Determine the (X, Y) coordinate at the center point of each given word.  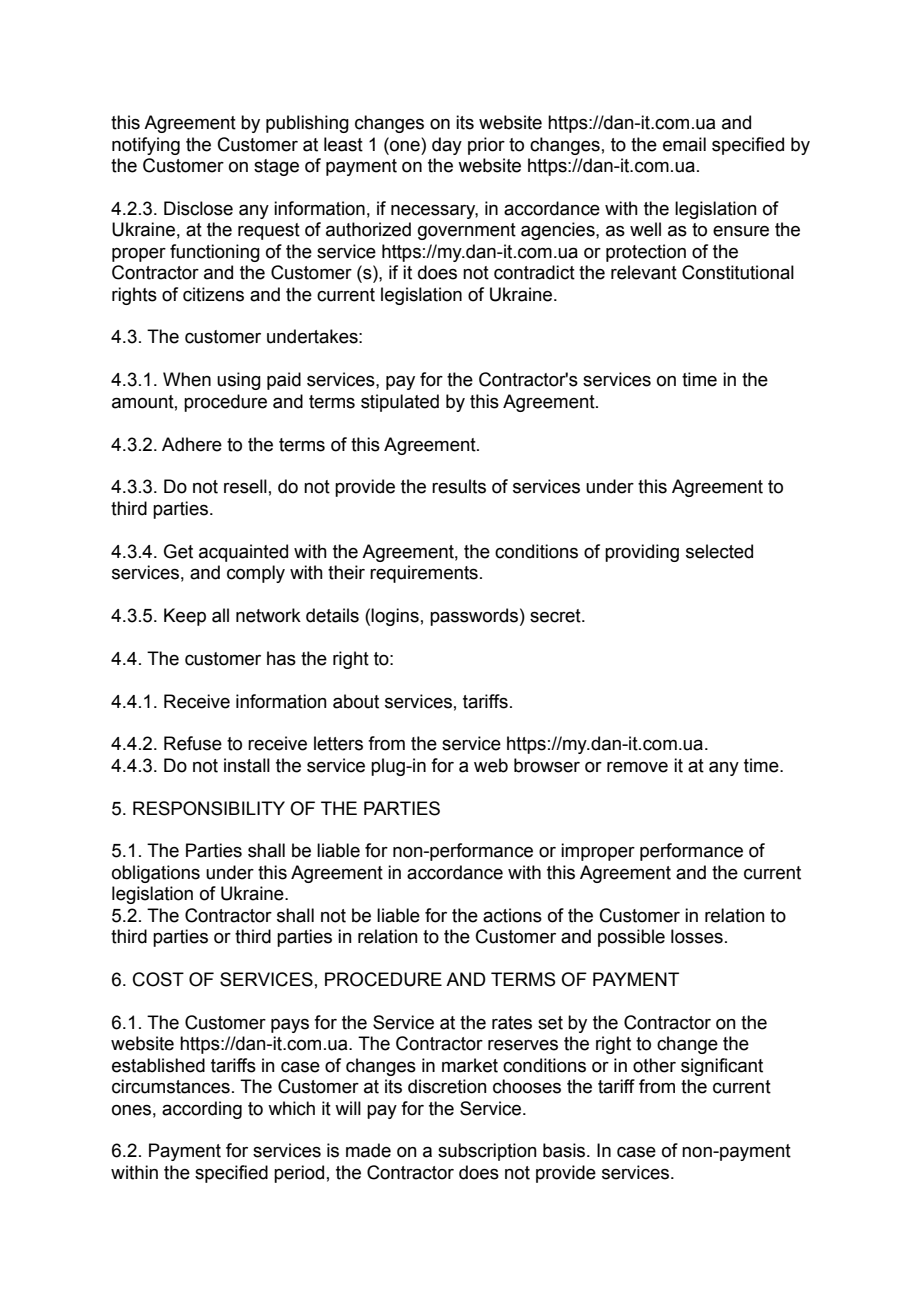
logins (395, 617)
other (654, 1065)
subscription (487, 1152)
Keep (185, 617)
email (684, 144)
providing (642, 553)
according (202, 1110)
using (239, 381)
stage (276, 167)
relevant (644, 272)
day (447, 146)
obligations (156, 874)
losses (697, 936)
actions (512, 915)
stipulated (400, 403)
